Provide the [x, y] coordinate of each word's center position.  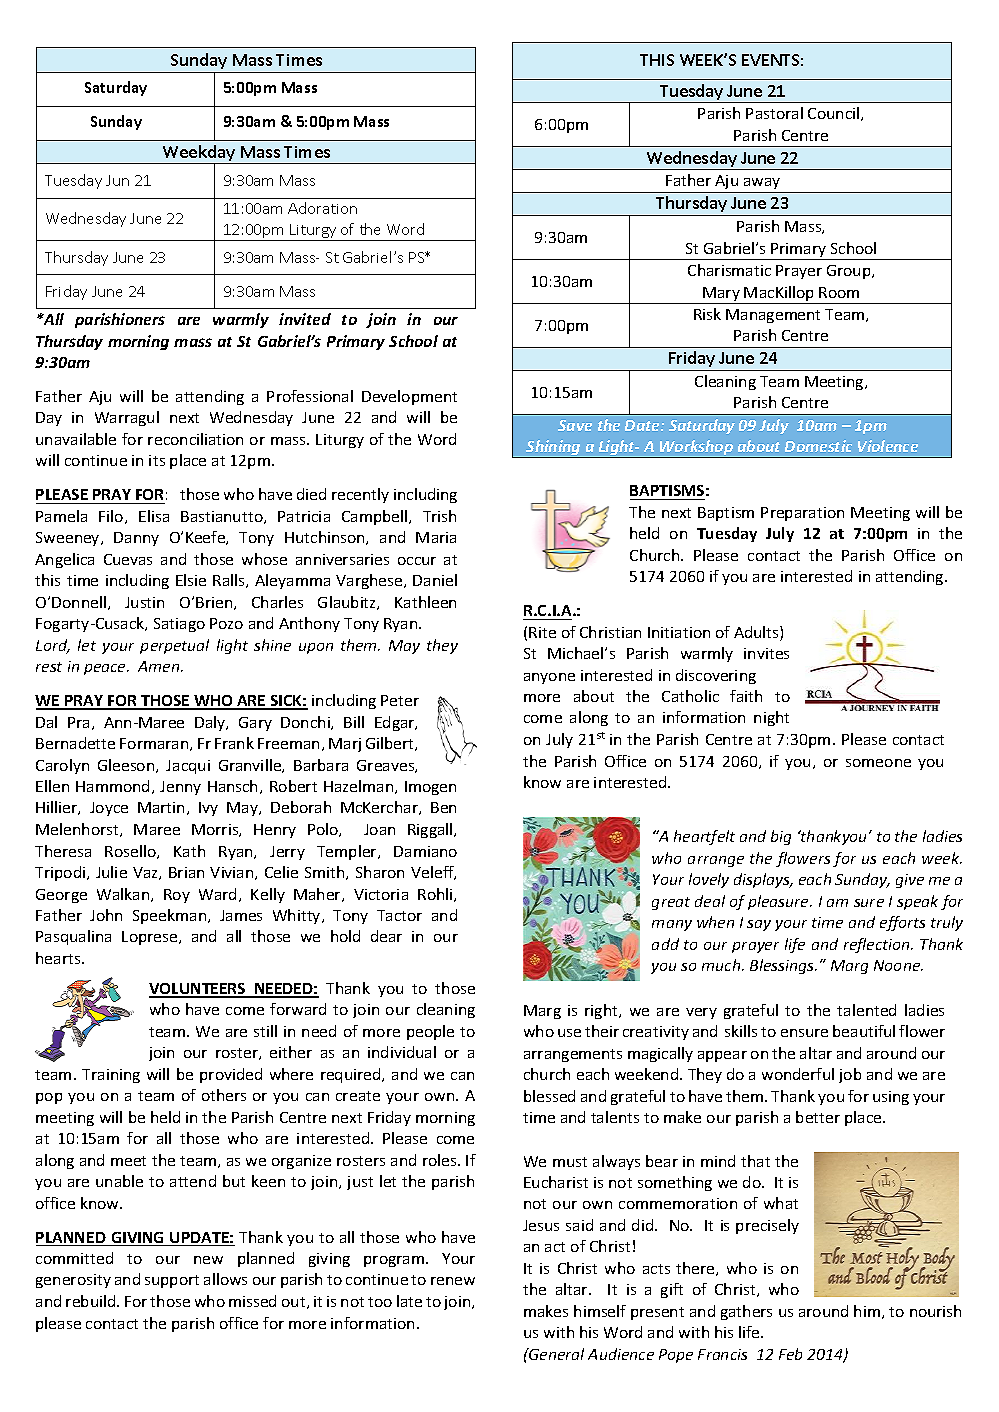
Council [835, 114]
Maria [436, 537]
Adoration [322, 208]
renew [453, 1281]
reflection [878, 945]
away [762, 185]
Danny [136, 539]
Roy [177, 896]
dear [386, 936]
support [172, 1281]
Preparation [802, 514]
